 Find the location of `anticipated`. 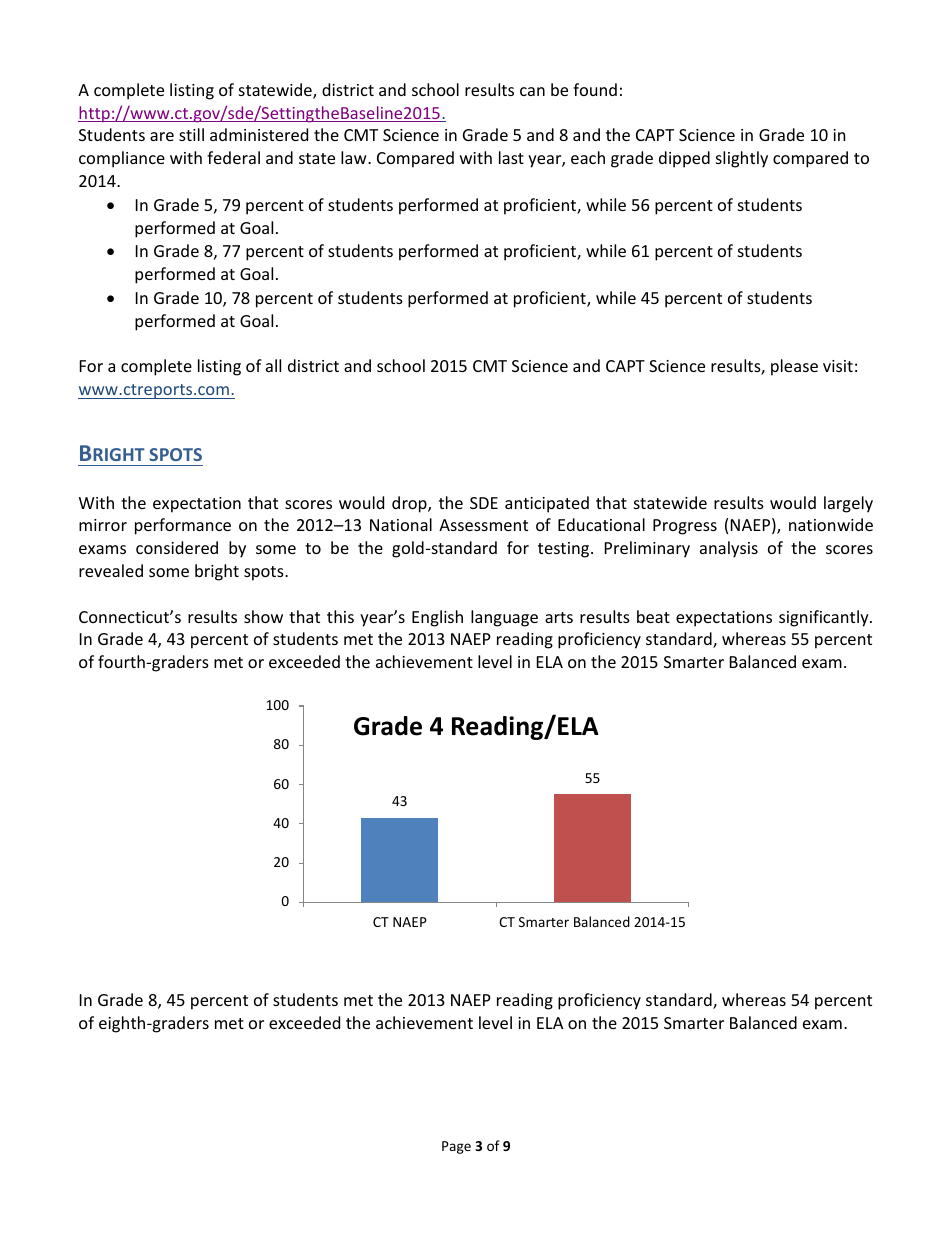

anticipated is located at coordinates (547, 504).
